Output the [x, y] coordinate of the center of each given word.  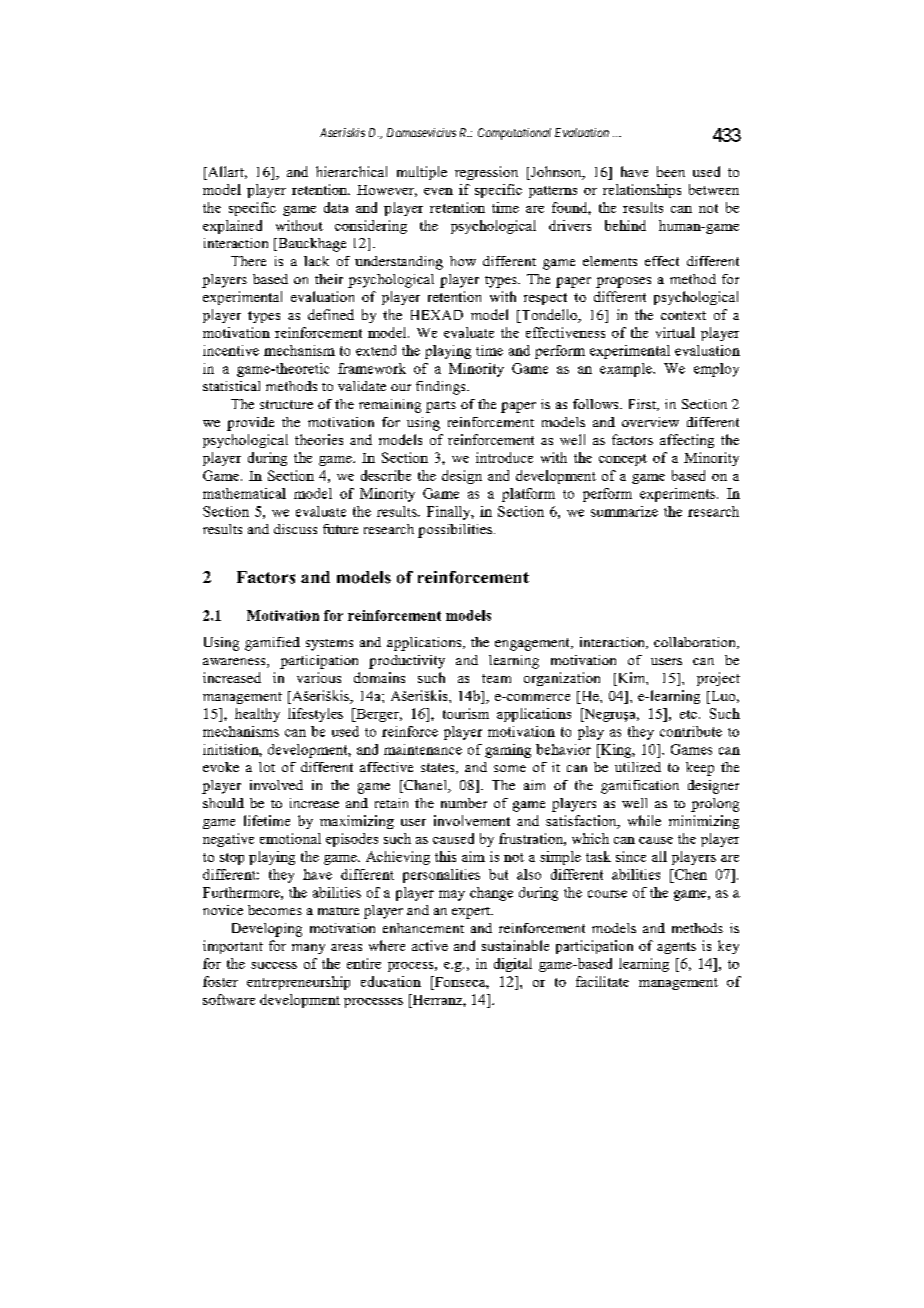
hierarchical [351, 171]
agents [676, 948]
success [274, 965]
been [671, 171]
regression [486, 173]
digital [513, 965]
